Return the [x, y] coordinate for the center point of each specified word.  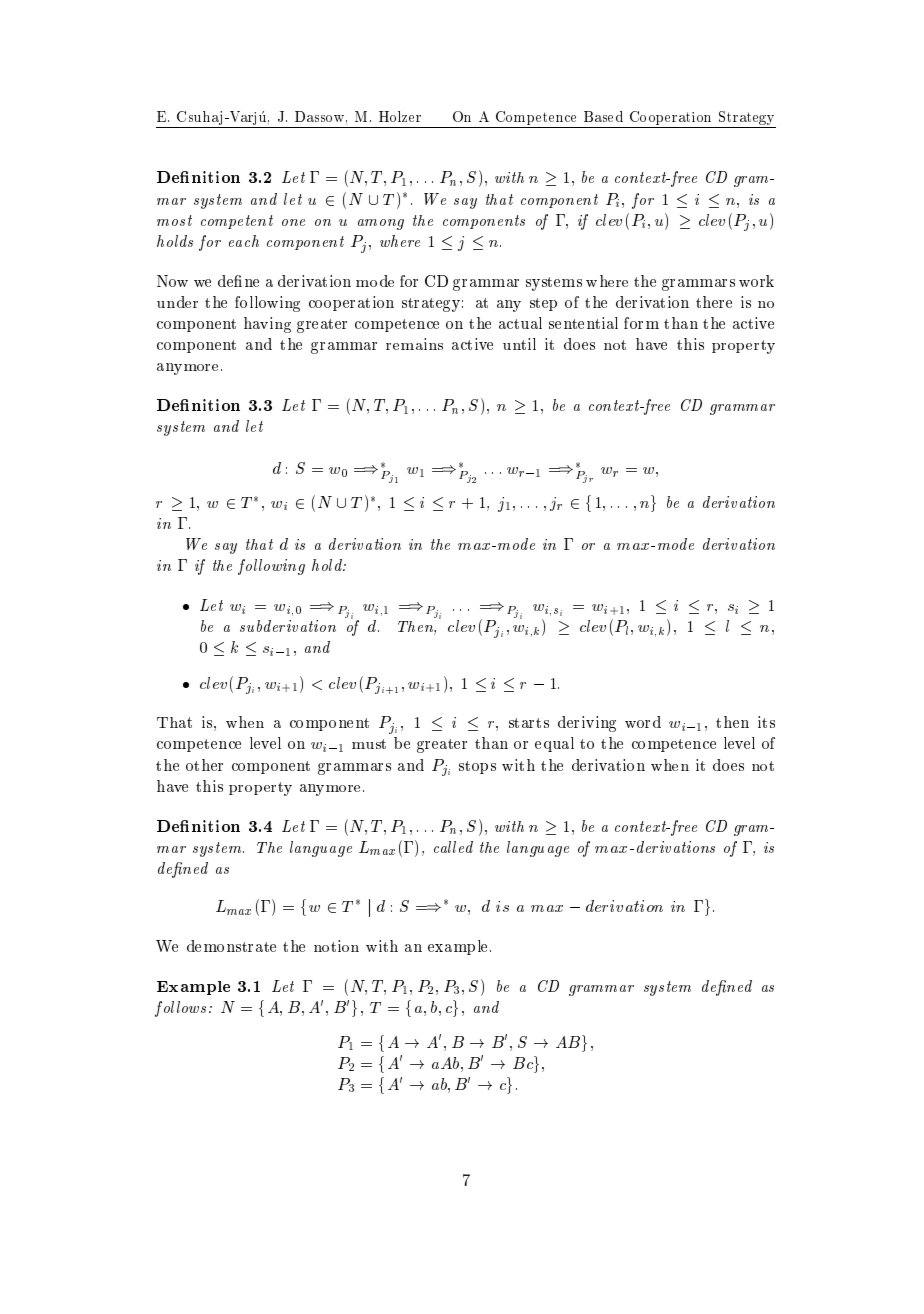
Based [603, 116]
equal [554, 744]
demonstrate [231, 946]
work [756, 281]
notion [336, 946]
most [174, 220]
